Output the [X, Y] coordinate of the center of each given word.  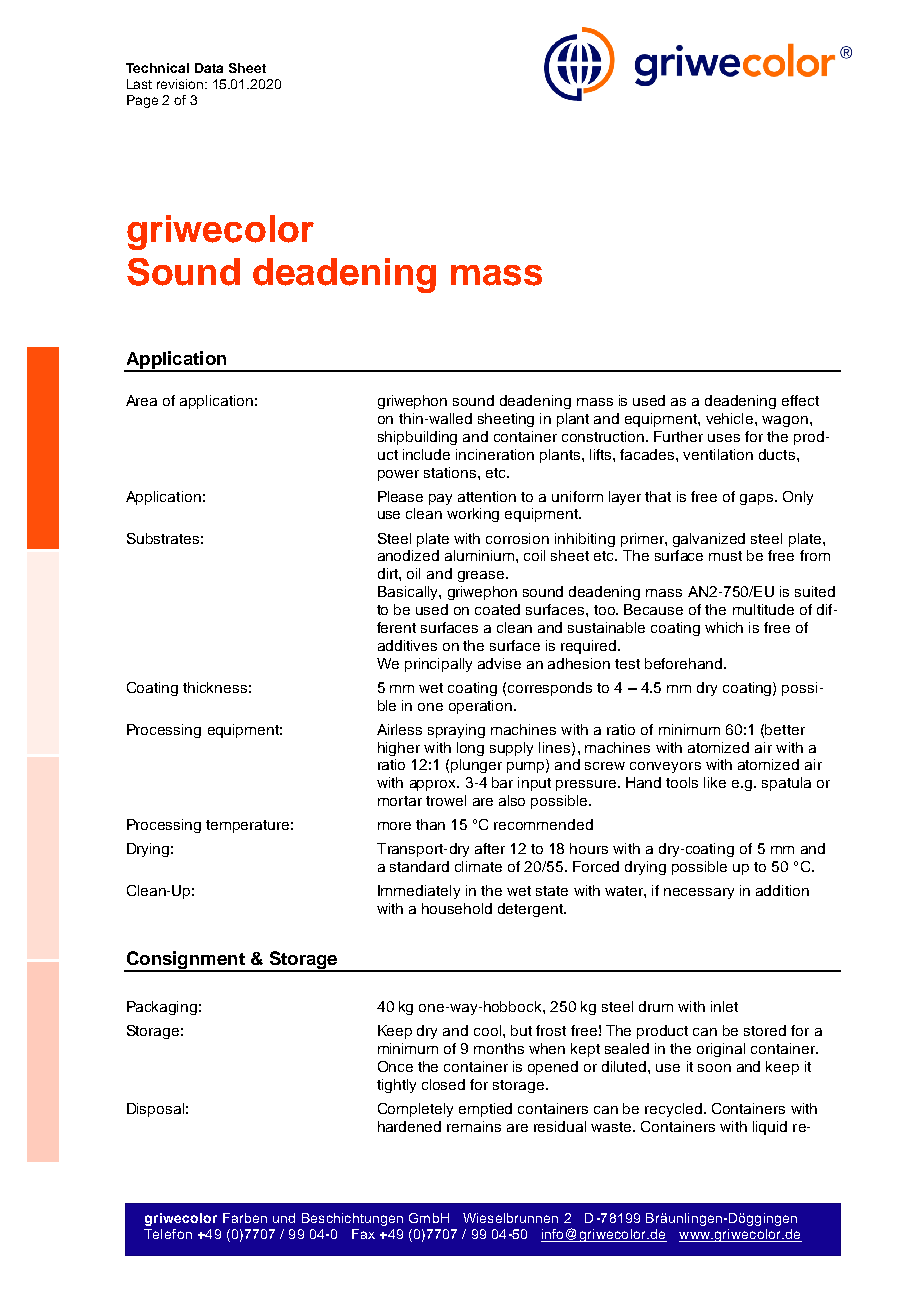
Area [141, 400]
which [724, 627]
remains [474, 1126]
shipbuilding [417, 438]
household [457, 908]
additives [407, 645]
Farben [245, 1218]
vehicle [731, 418]
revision [181, 84]
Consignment [185, 961]
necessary [699, 893]
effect [800, 400]
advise [499, 663]
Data [209, 68]
